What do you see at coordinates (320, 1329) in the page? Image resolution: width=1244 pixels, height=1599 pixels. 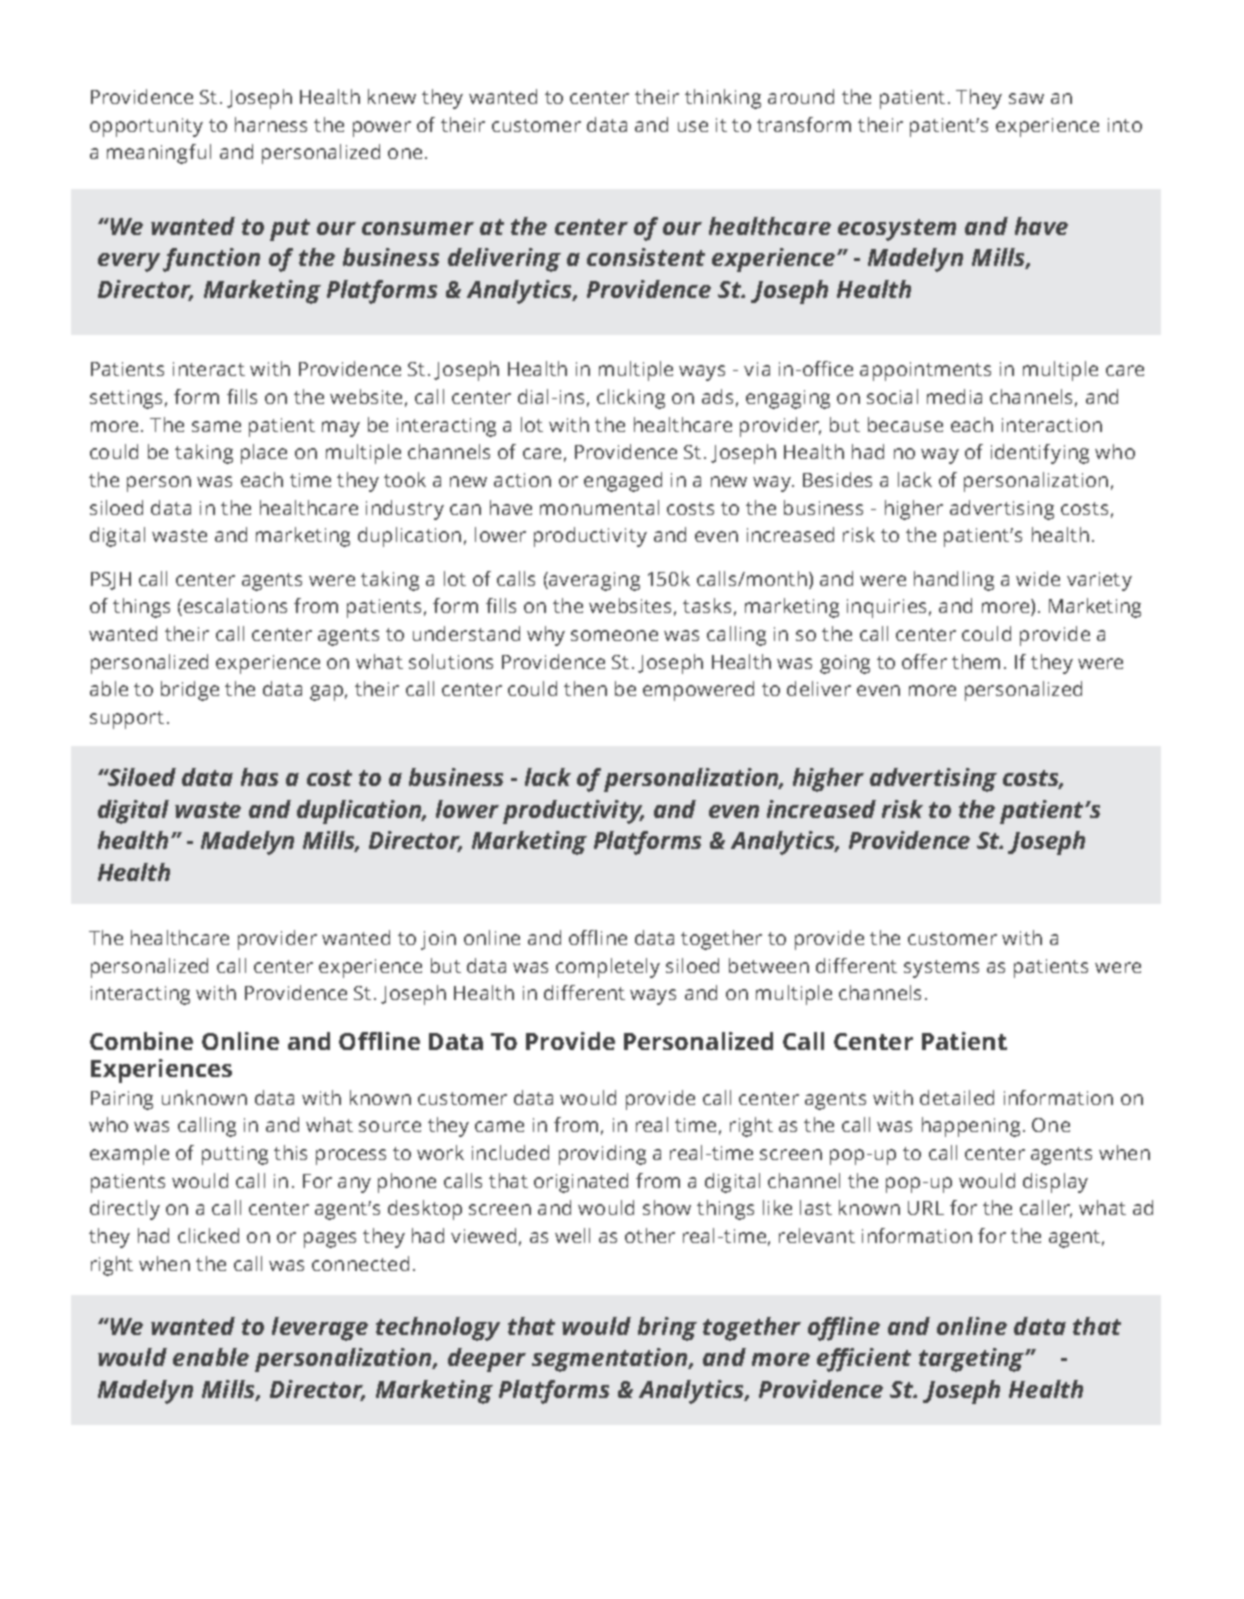 I see `leverage` at bounding box center [320, 1329].
